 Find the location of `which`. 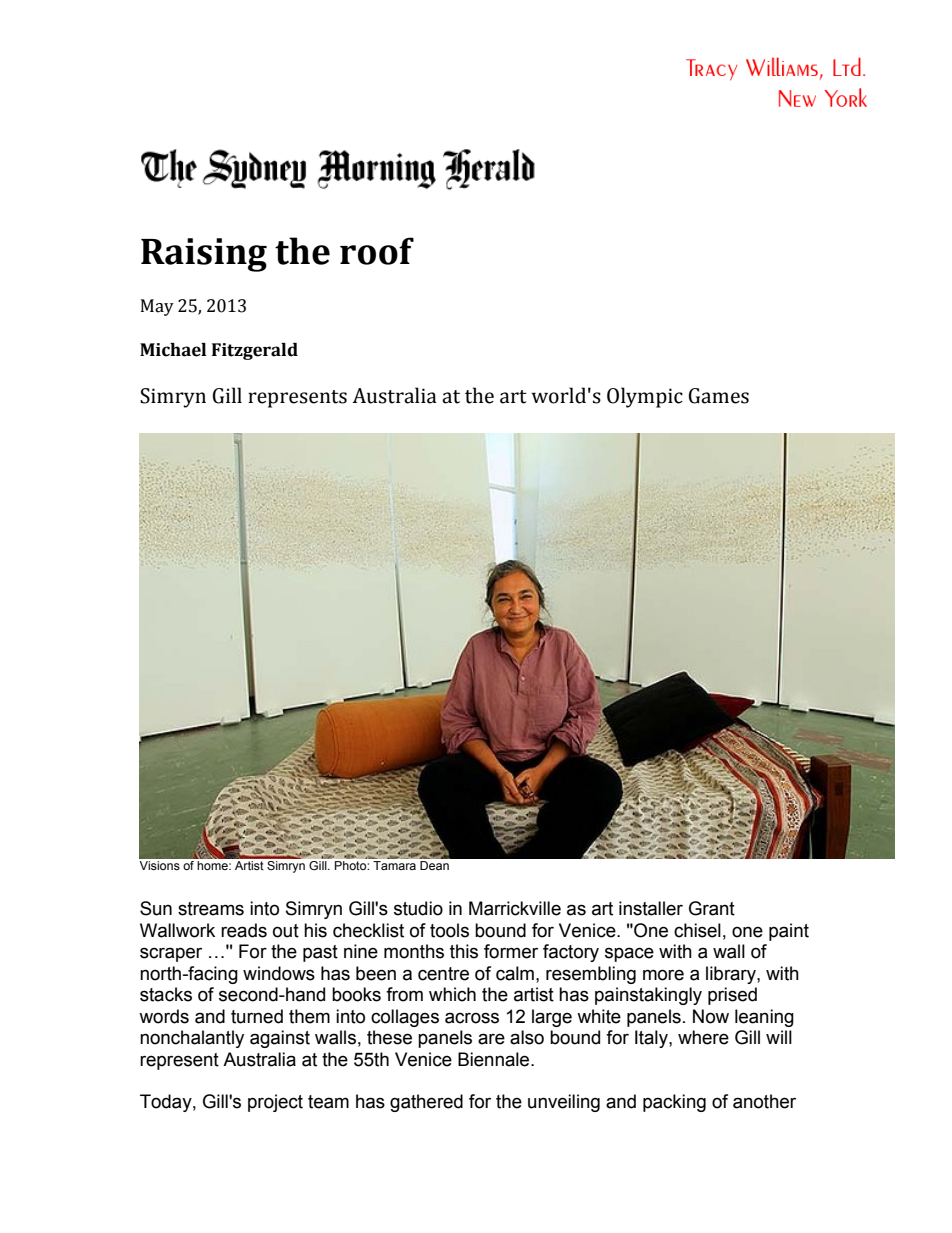

which is located at coordinates (452, 994).
